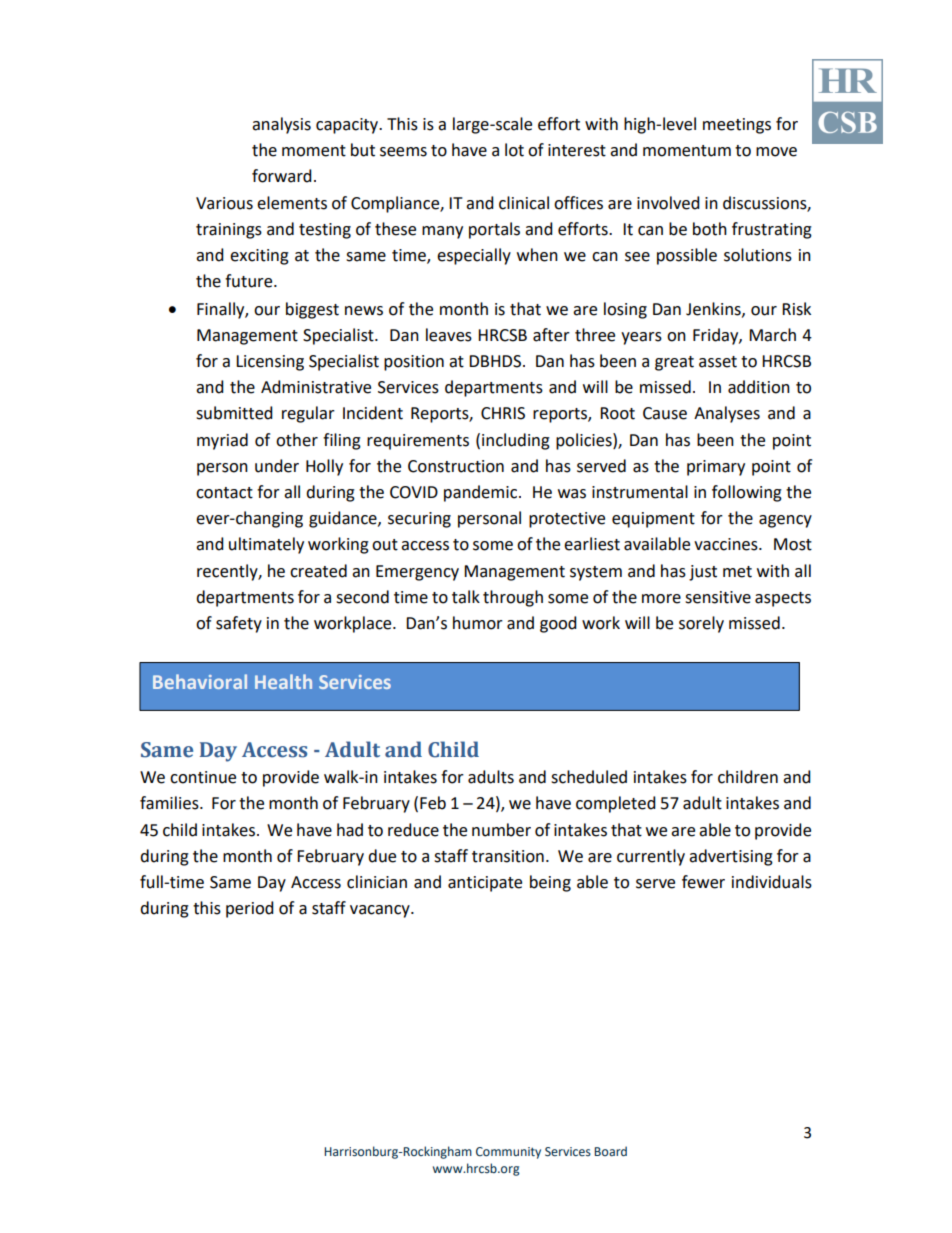 This screenshot has width=952, height=1233. I want to click on forward, so click(282, 176).
